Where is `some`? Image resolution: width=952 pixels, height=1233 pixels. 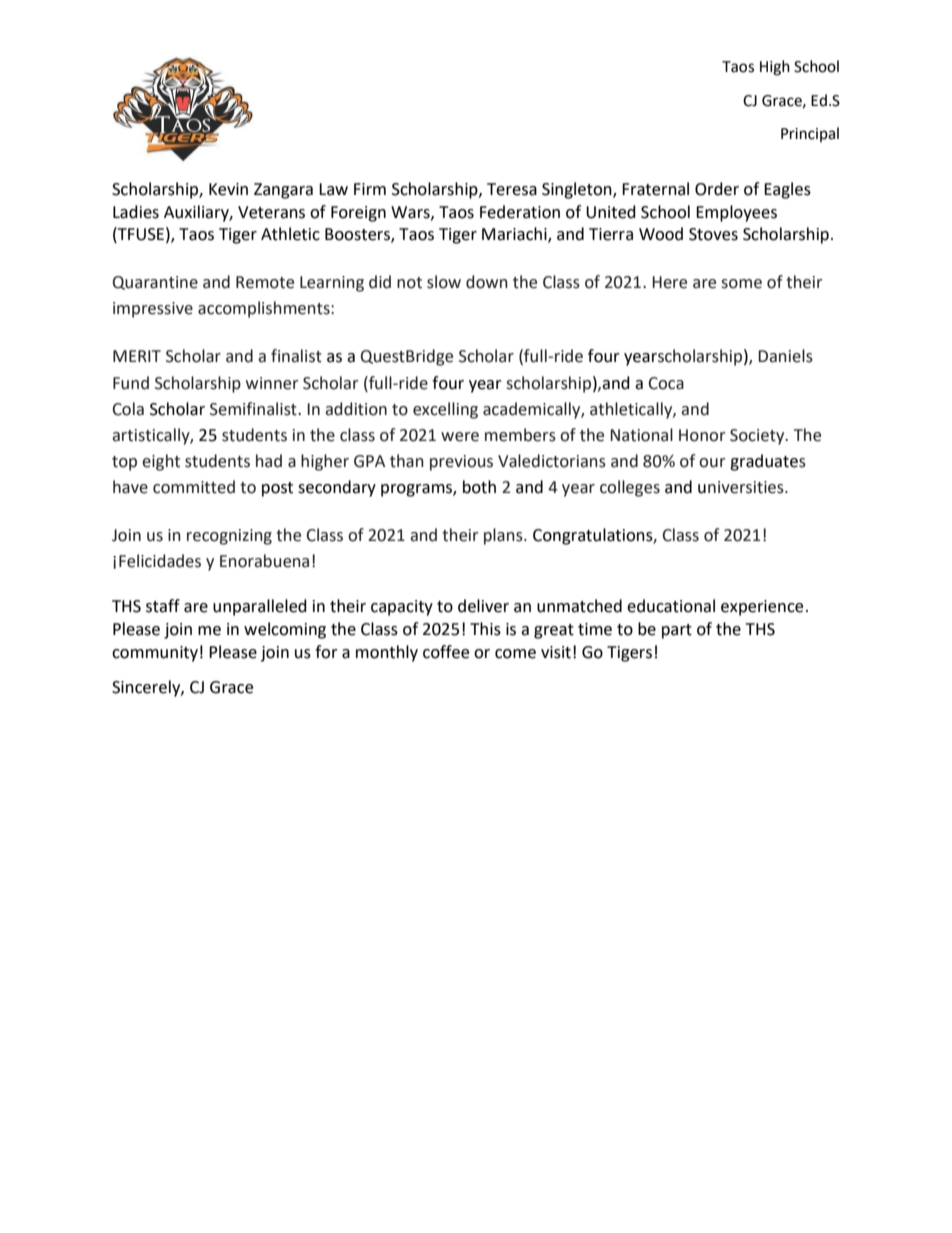 some is located at coordinates (741, 284).
